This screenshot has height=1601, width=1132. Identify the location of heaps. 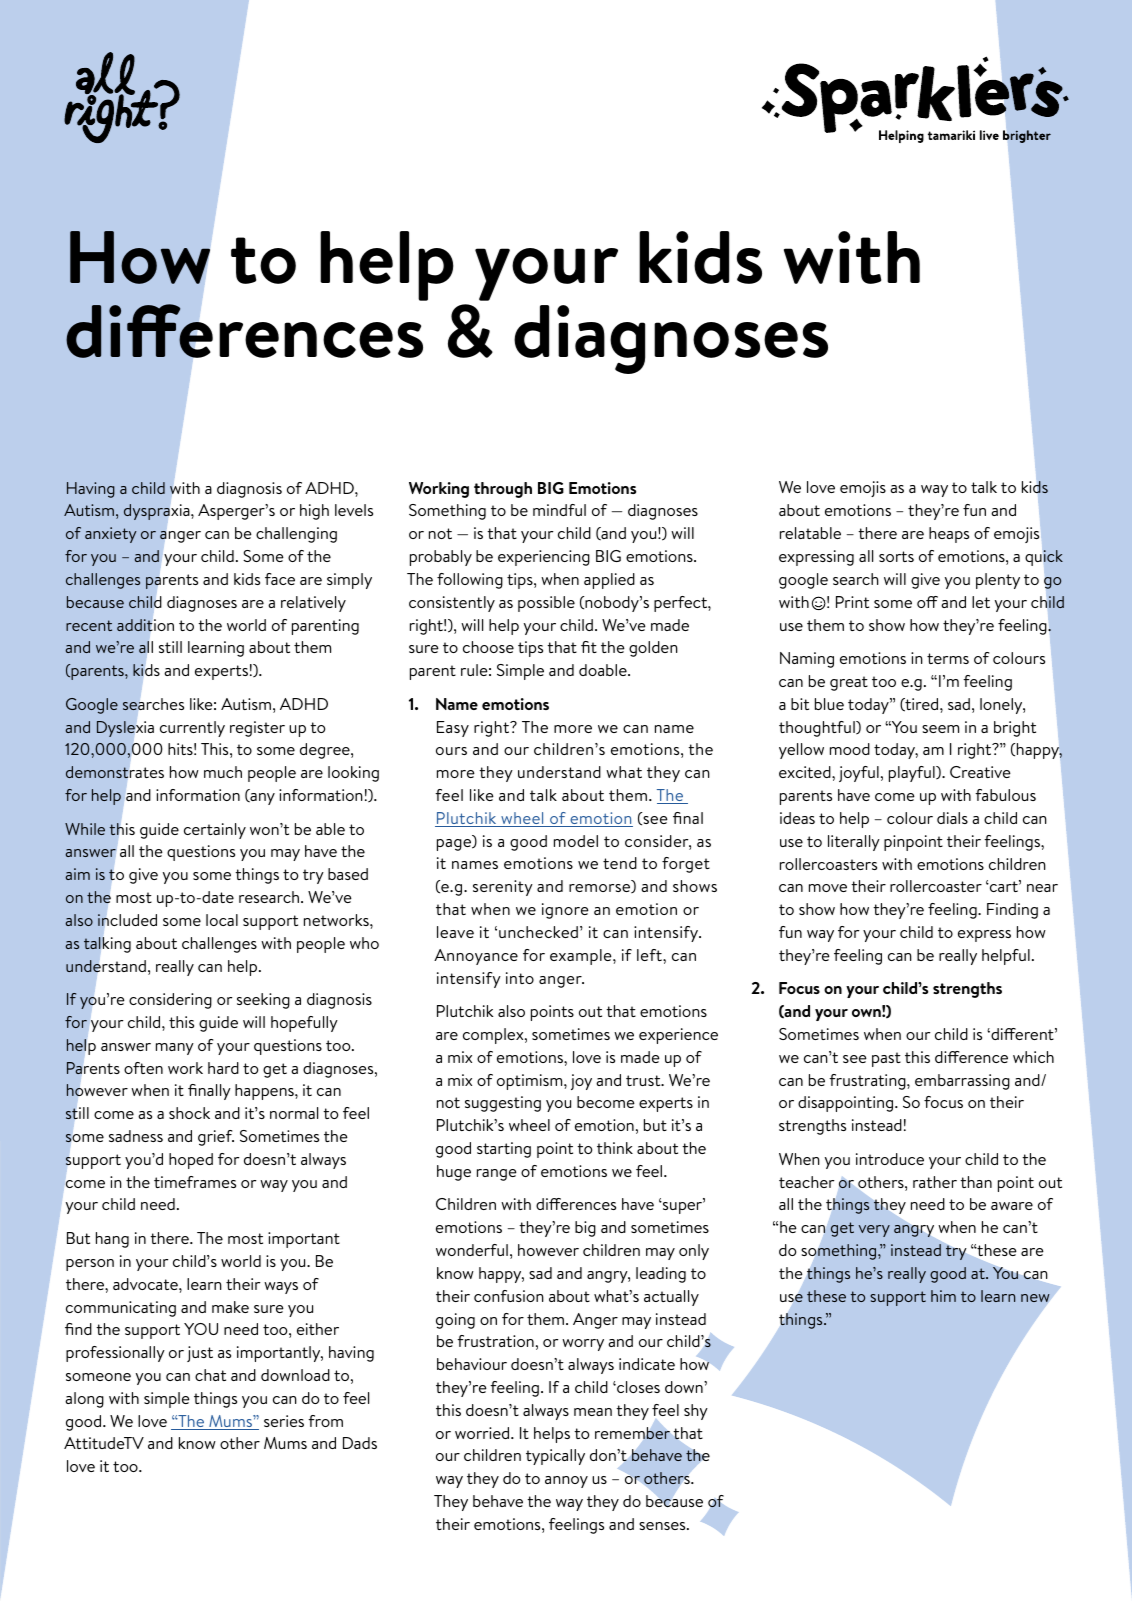
(949, 535).
